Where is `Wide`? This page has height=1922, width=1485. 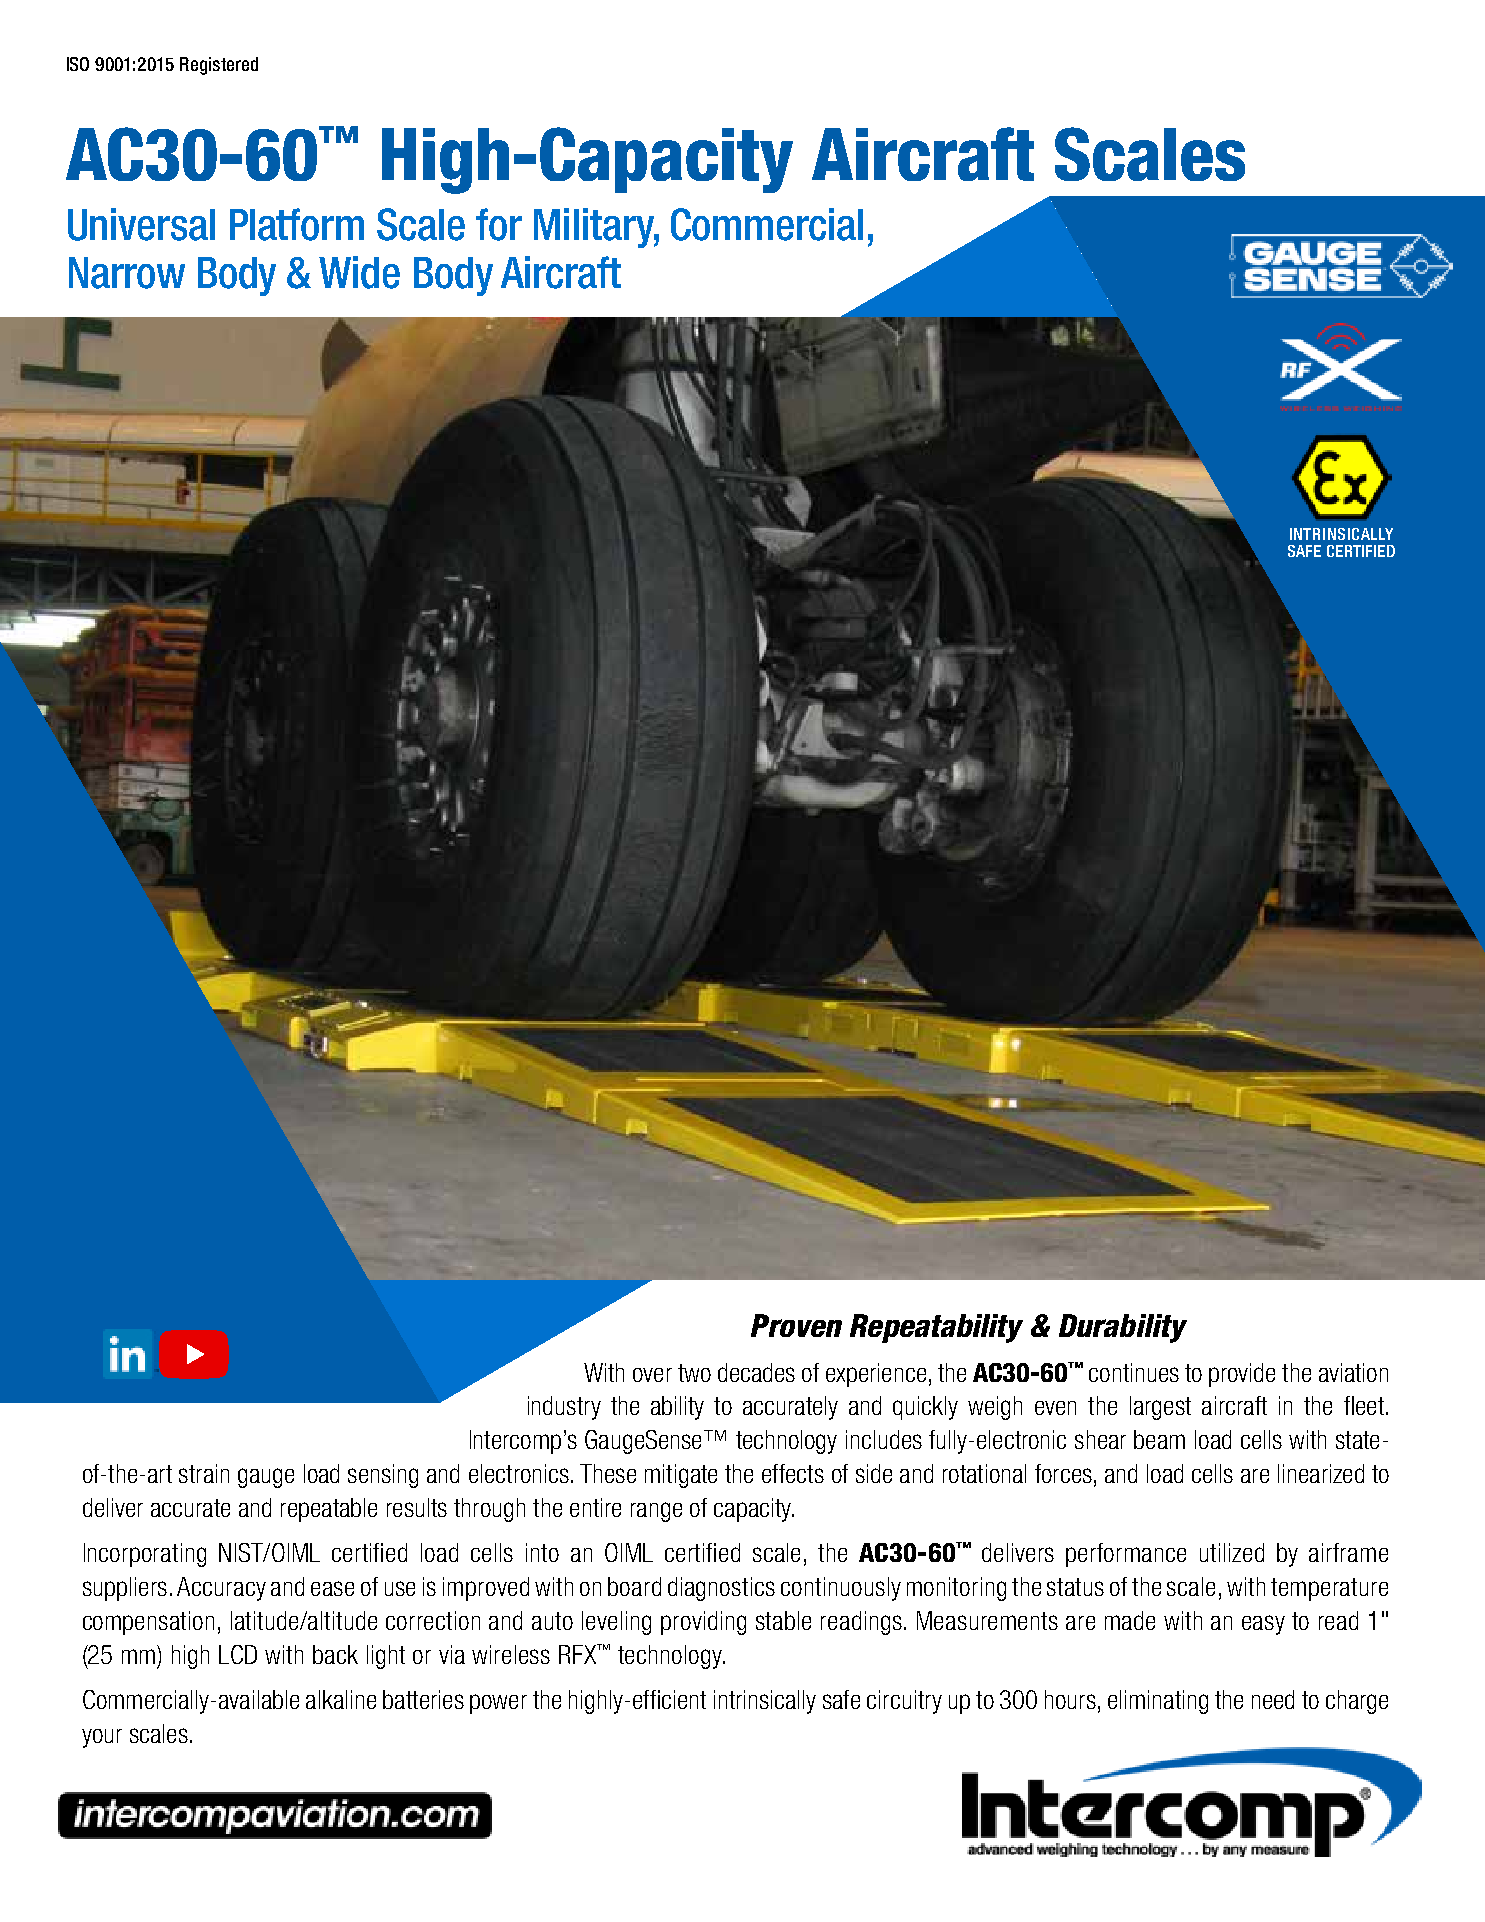 Wide is located at coordinates (359, 272).
